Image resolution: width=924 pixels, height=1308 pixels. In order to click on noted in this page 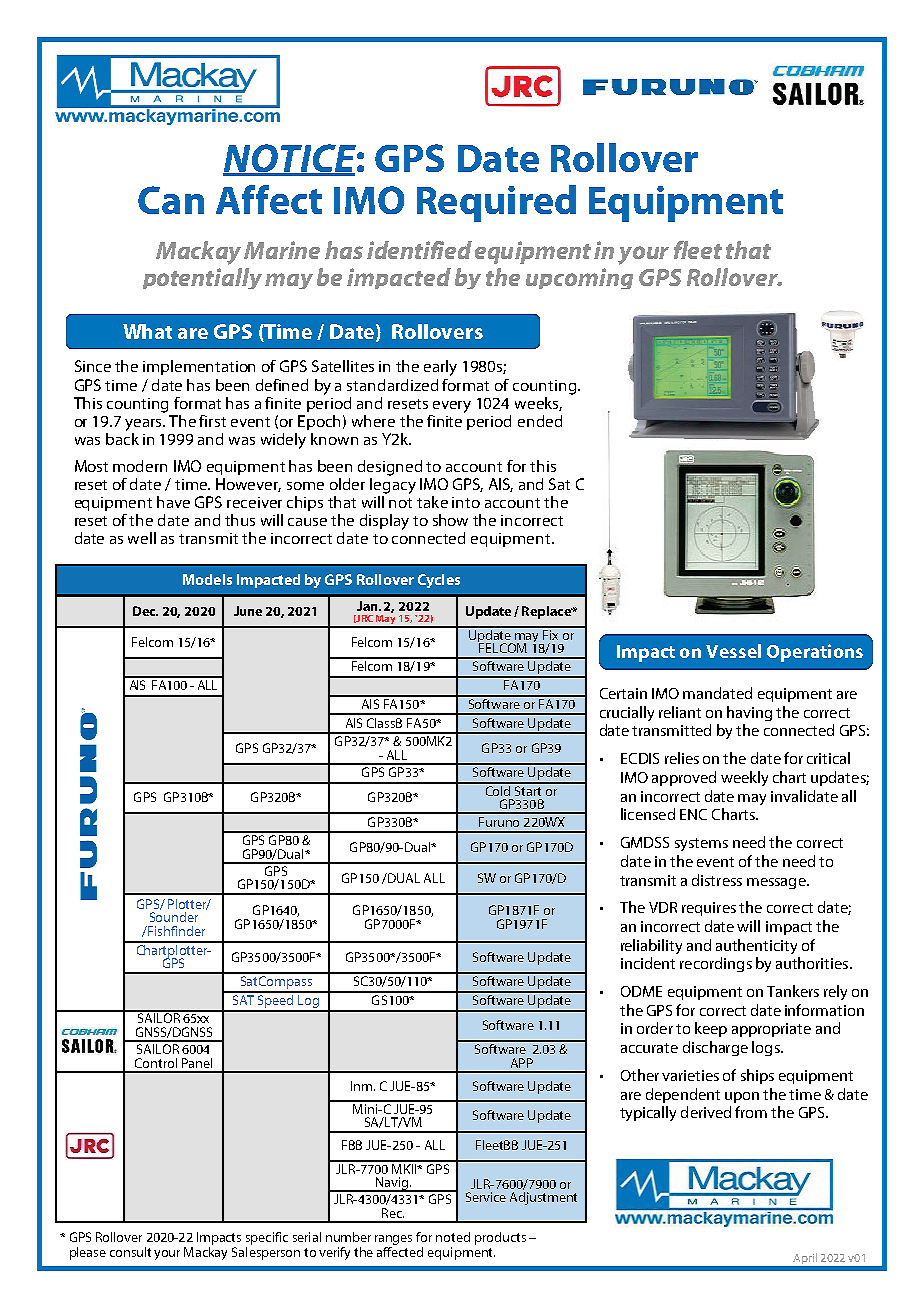, I will do `click(453, 1237)`.
